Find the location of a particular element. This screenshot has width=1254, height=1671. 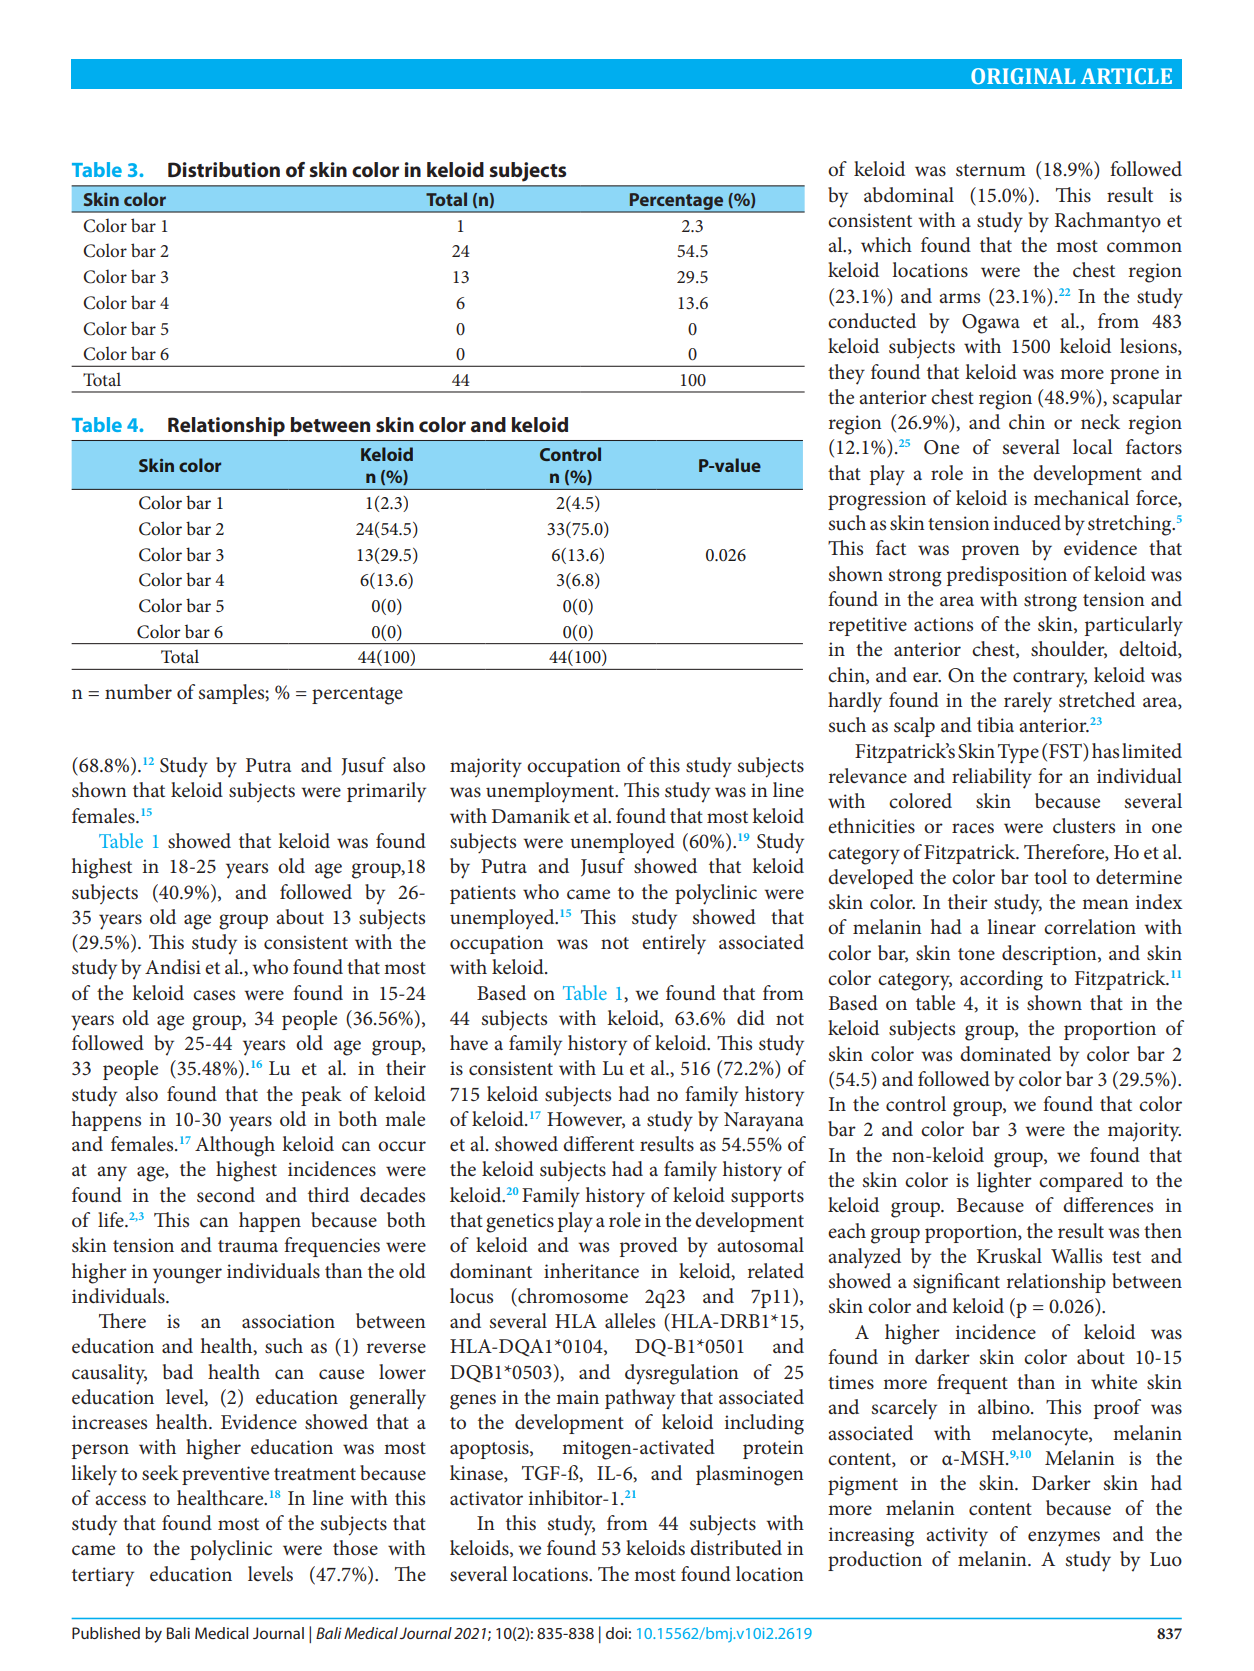

tool is located at coordinates (1050, 877).
